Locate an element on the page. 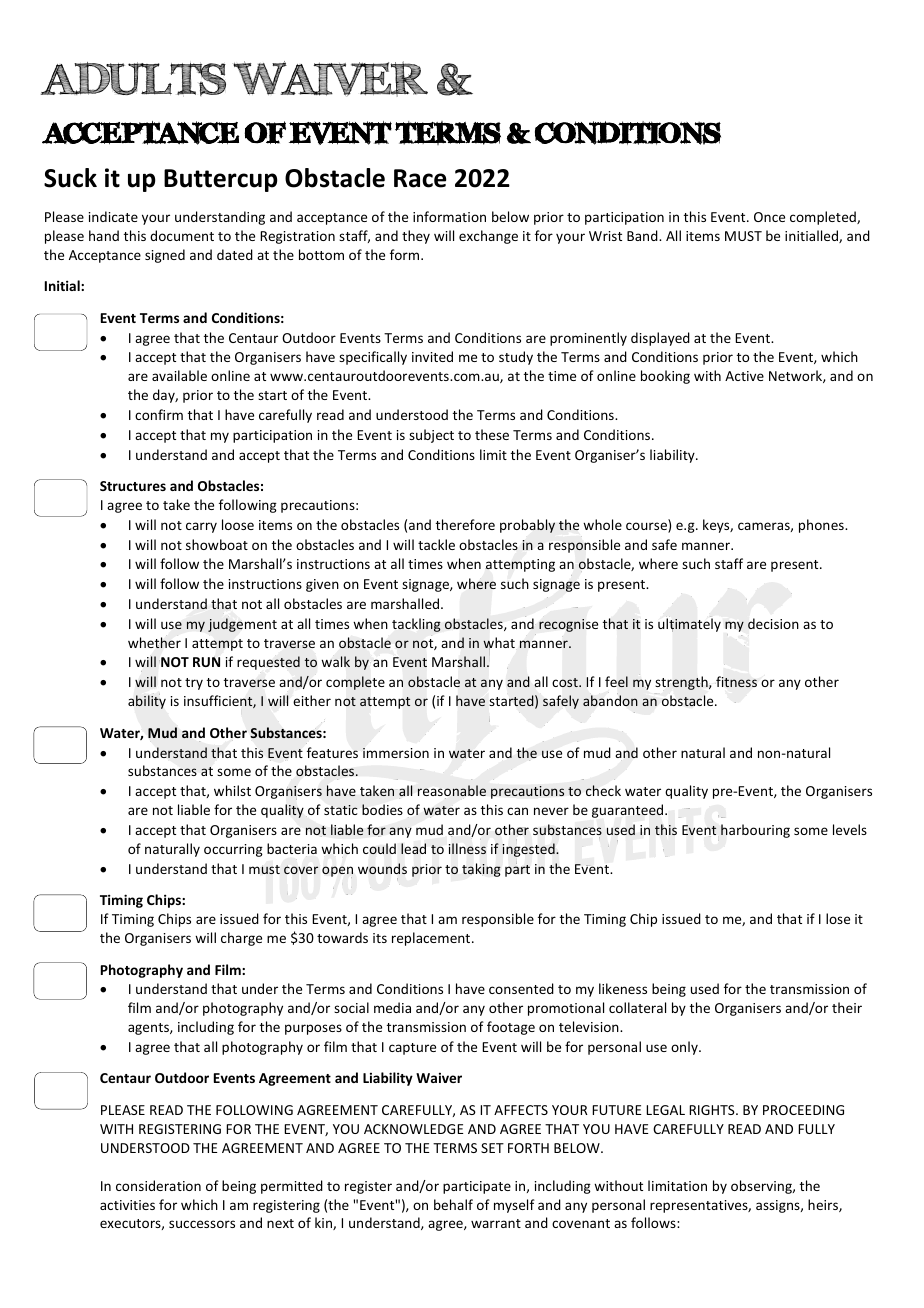 This document has height=1308, width=924. ADULTS is located at coordinates (133, 79).
